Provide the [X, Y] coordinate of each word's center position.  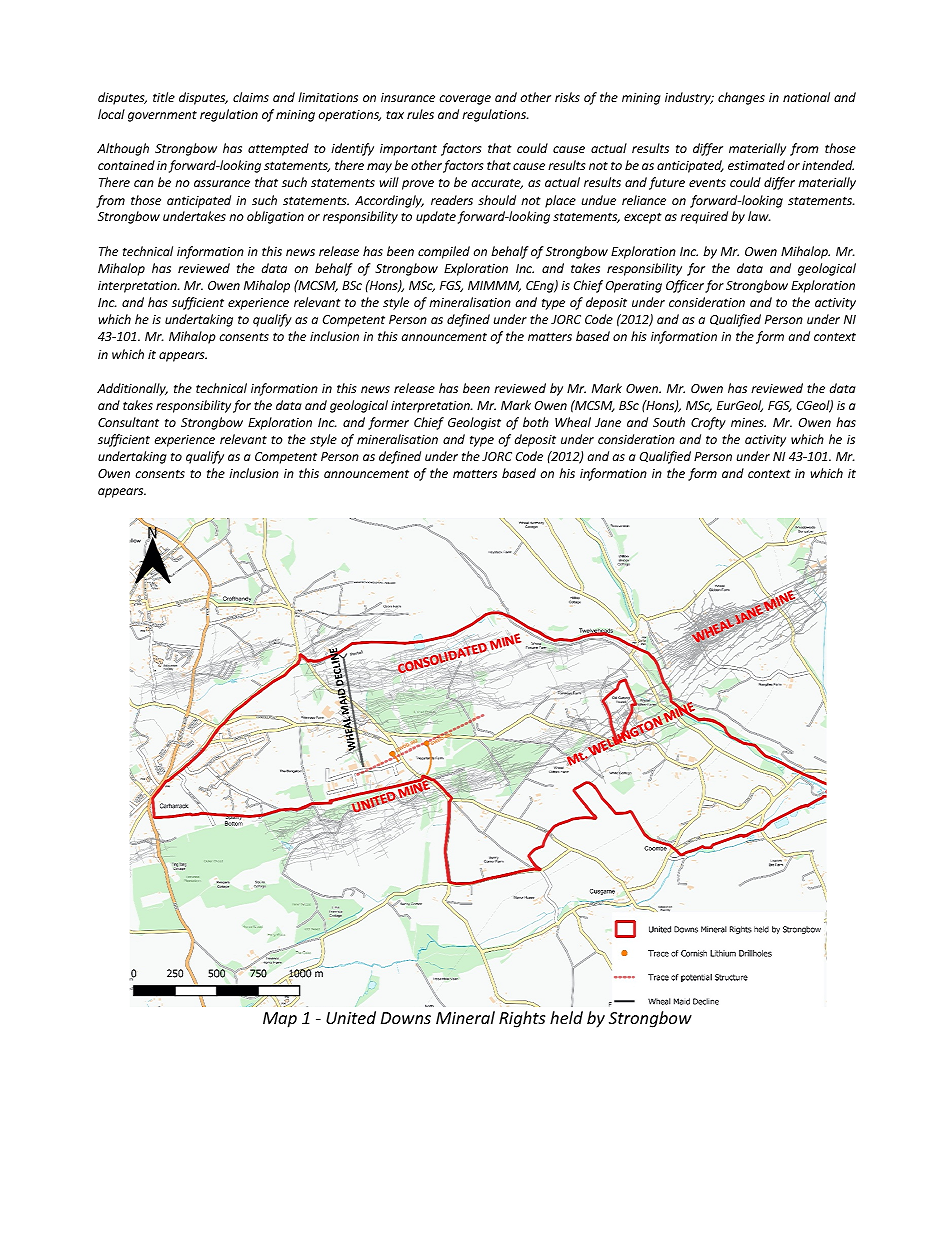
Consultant [128, 422]
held [566, 1017]
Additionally [132, 389]
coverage [465, 100]
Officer [685, 286]
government [162, 116]
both [536, 422]
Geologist [474, 423]
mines [748, 422]
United [351, 1017]
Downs [406, 1018]
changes [741, 98]
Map [280, 1020]
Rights [522, 1019]
